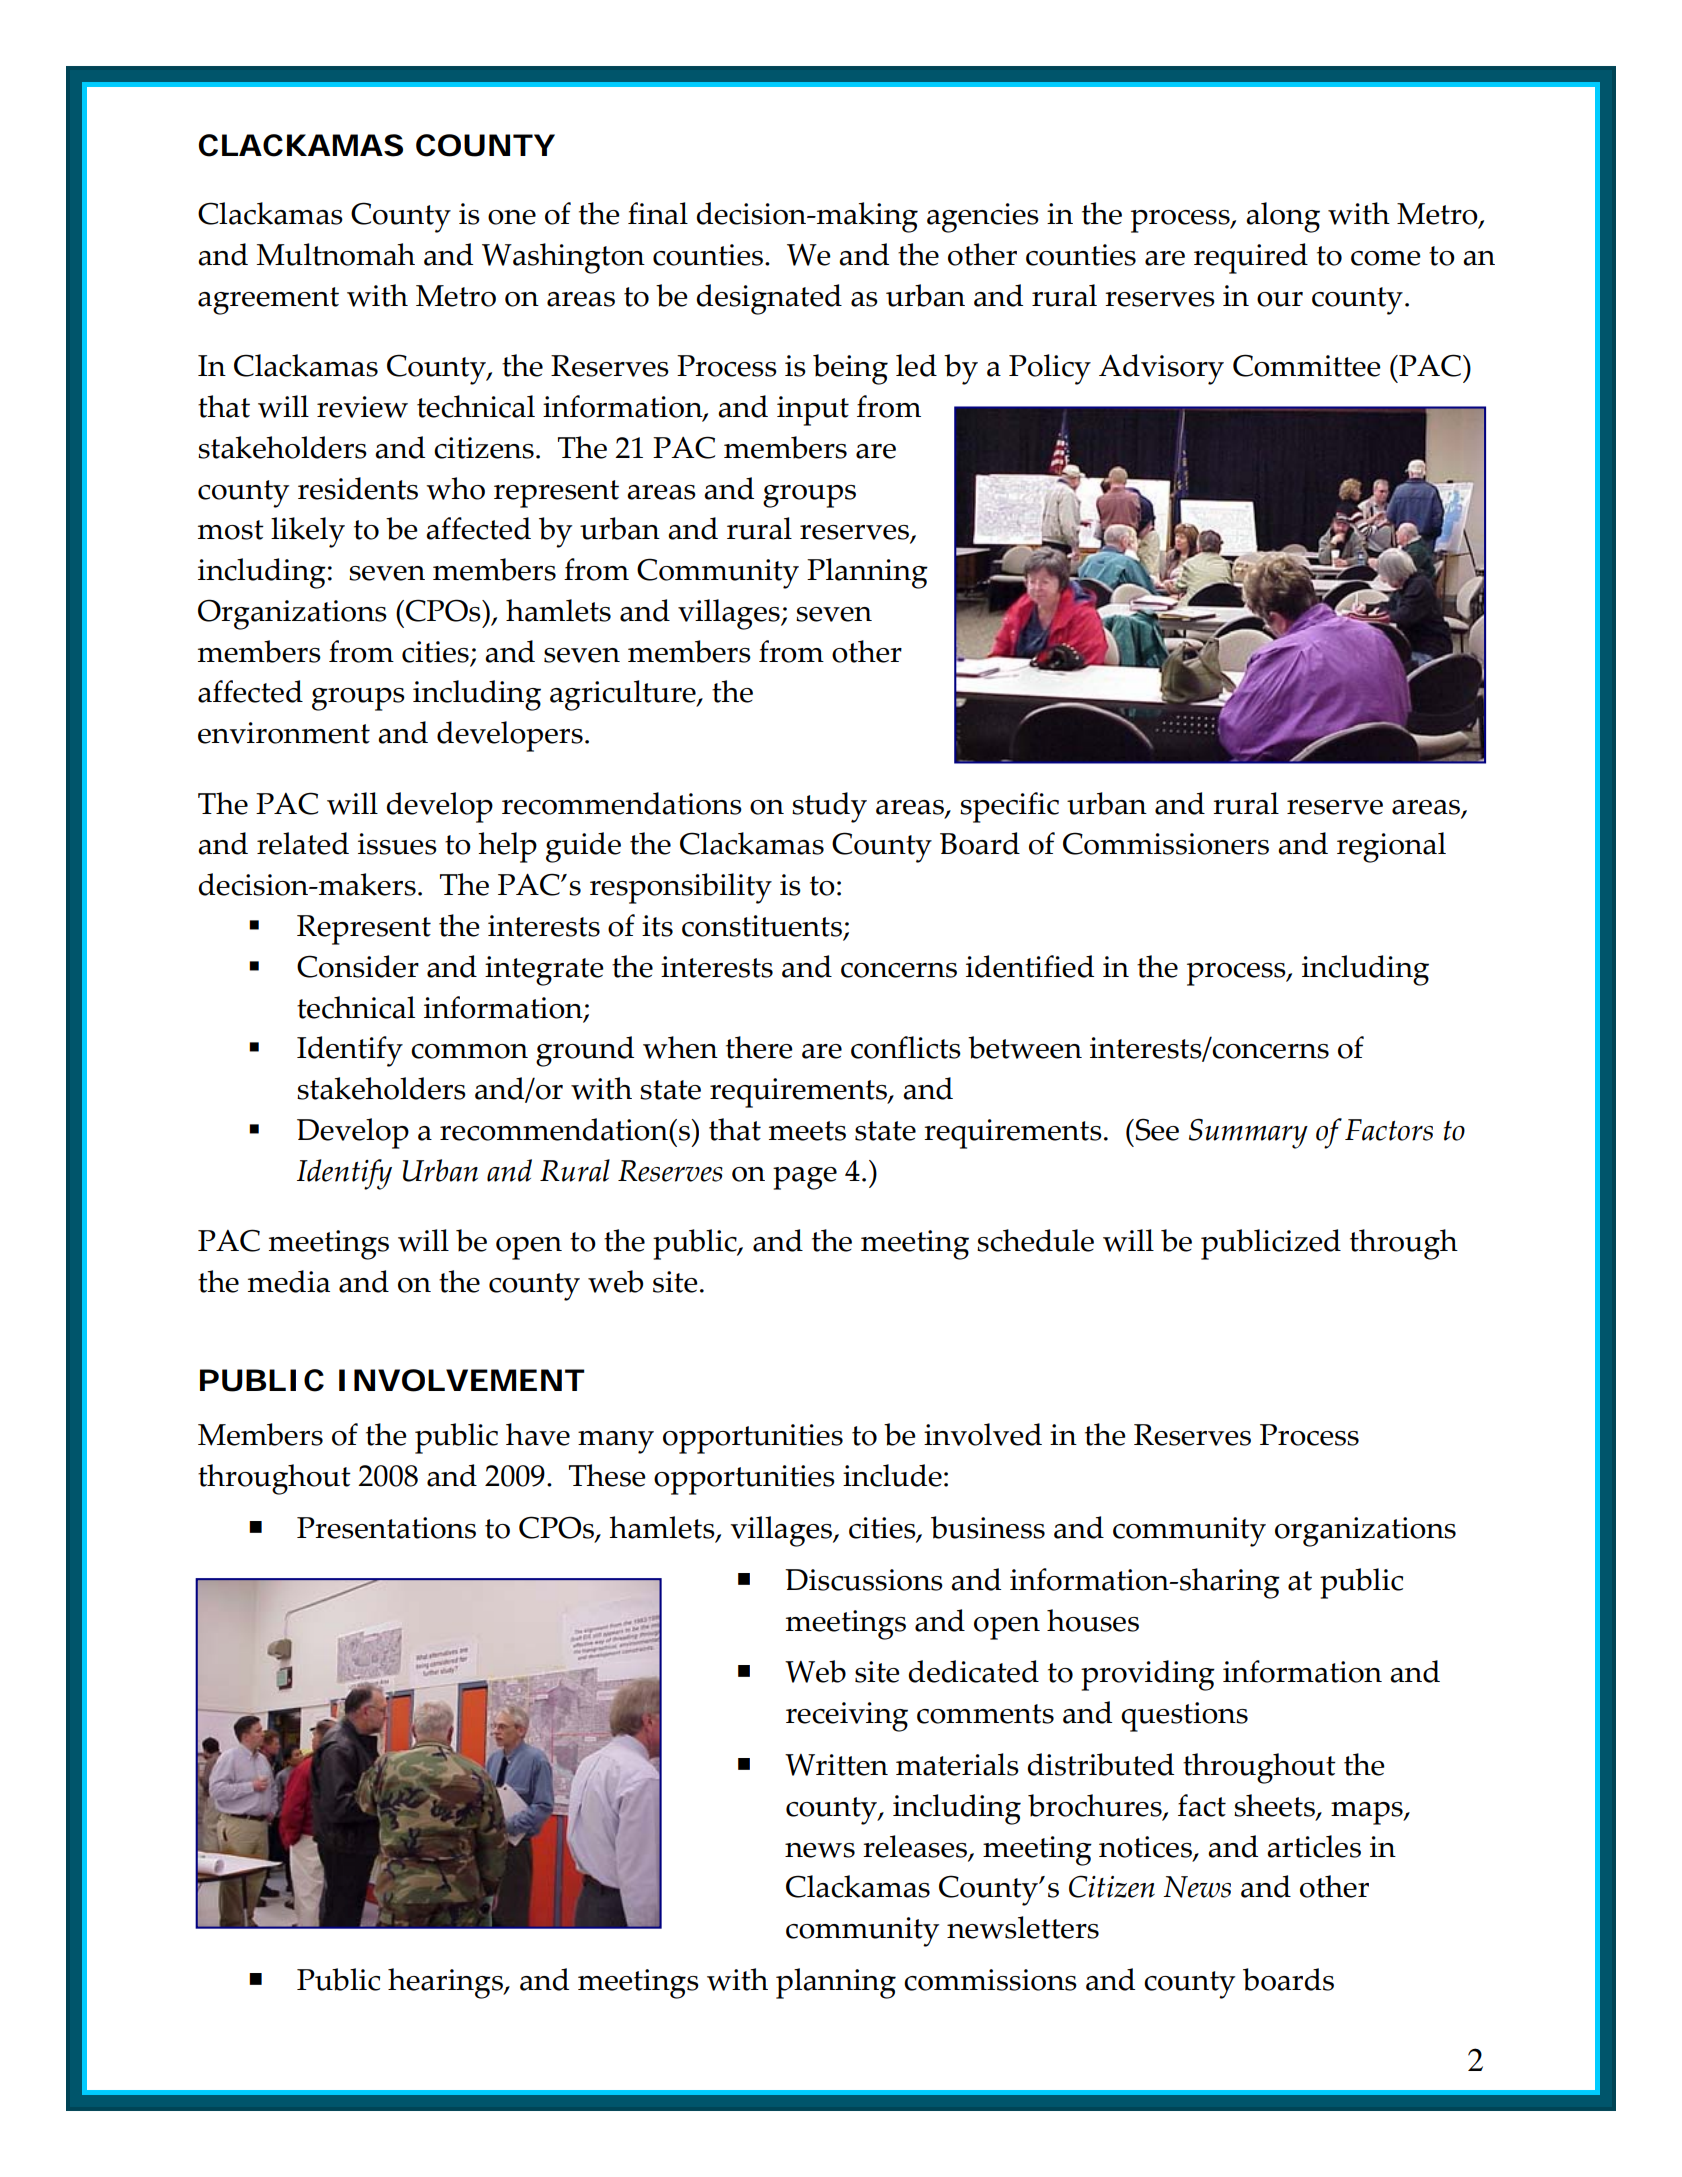 This image has width=1682, height=2177. I want to click on hearings, so click(446, 1983).
